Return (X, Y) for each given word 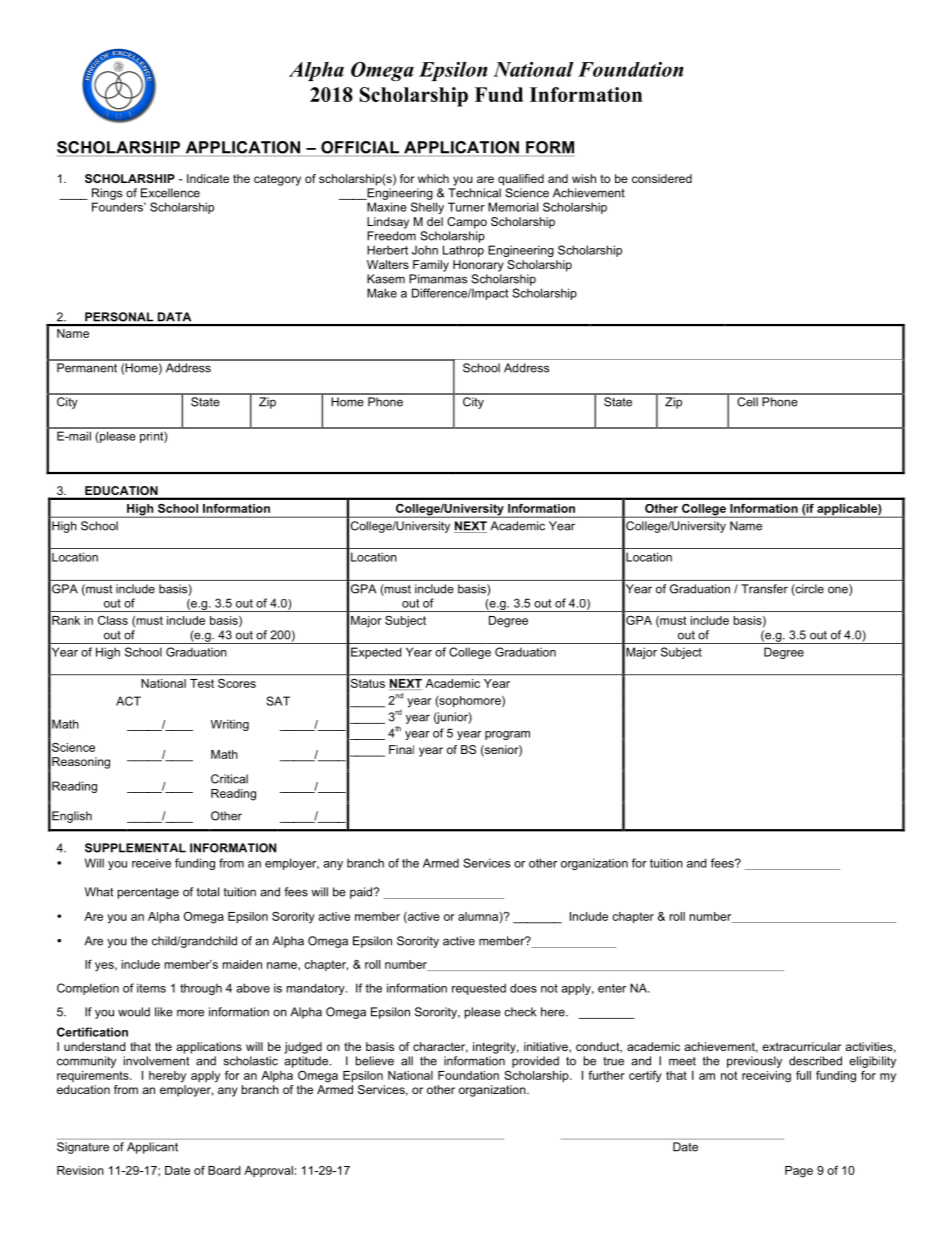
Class (113, 620)
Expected (376, 653)
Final (401, 749)
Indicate (208, 178)
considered (662, 178)
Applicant (152, 1148)
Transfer (764, 589)
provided (535, 1062)
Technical (474, 193)
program (507, 735)
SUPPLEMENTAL (135, 848)
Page (799, 1172)
